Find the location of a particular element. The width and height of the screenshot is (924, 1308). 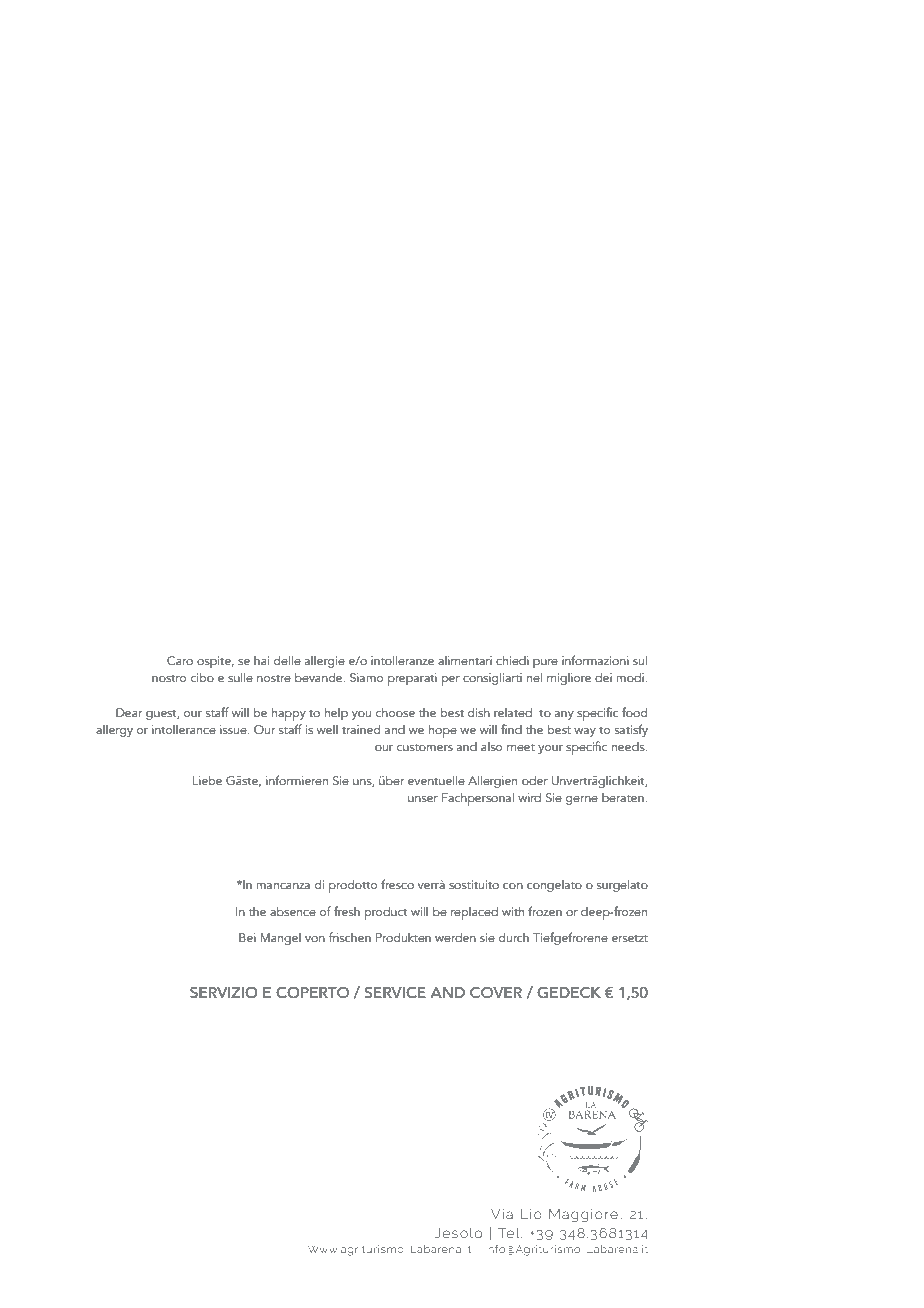

with is located at coordinates (513, 911).
